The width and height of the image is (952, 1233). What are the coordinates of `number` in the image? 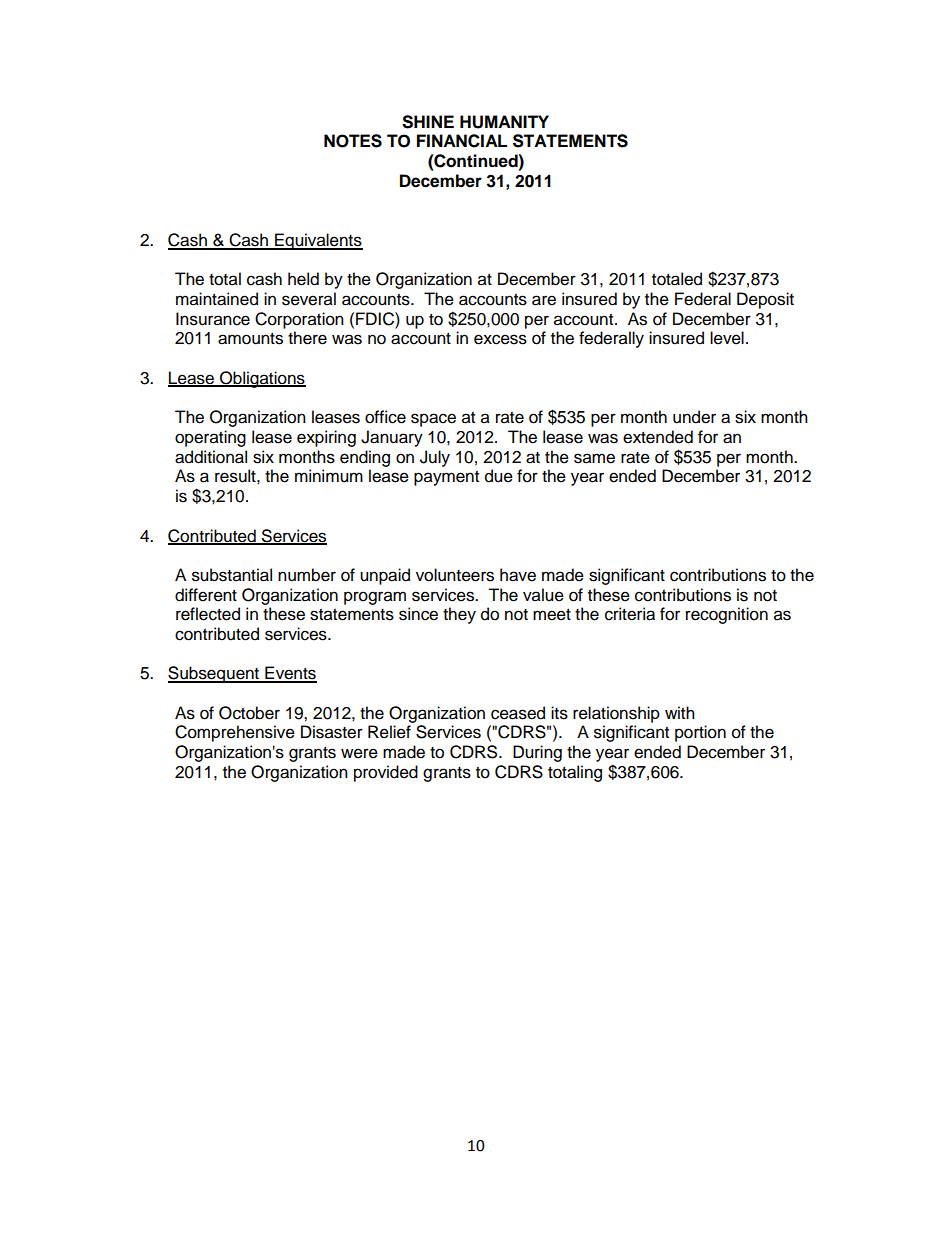 It's located at (307, 575).
